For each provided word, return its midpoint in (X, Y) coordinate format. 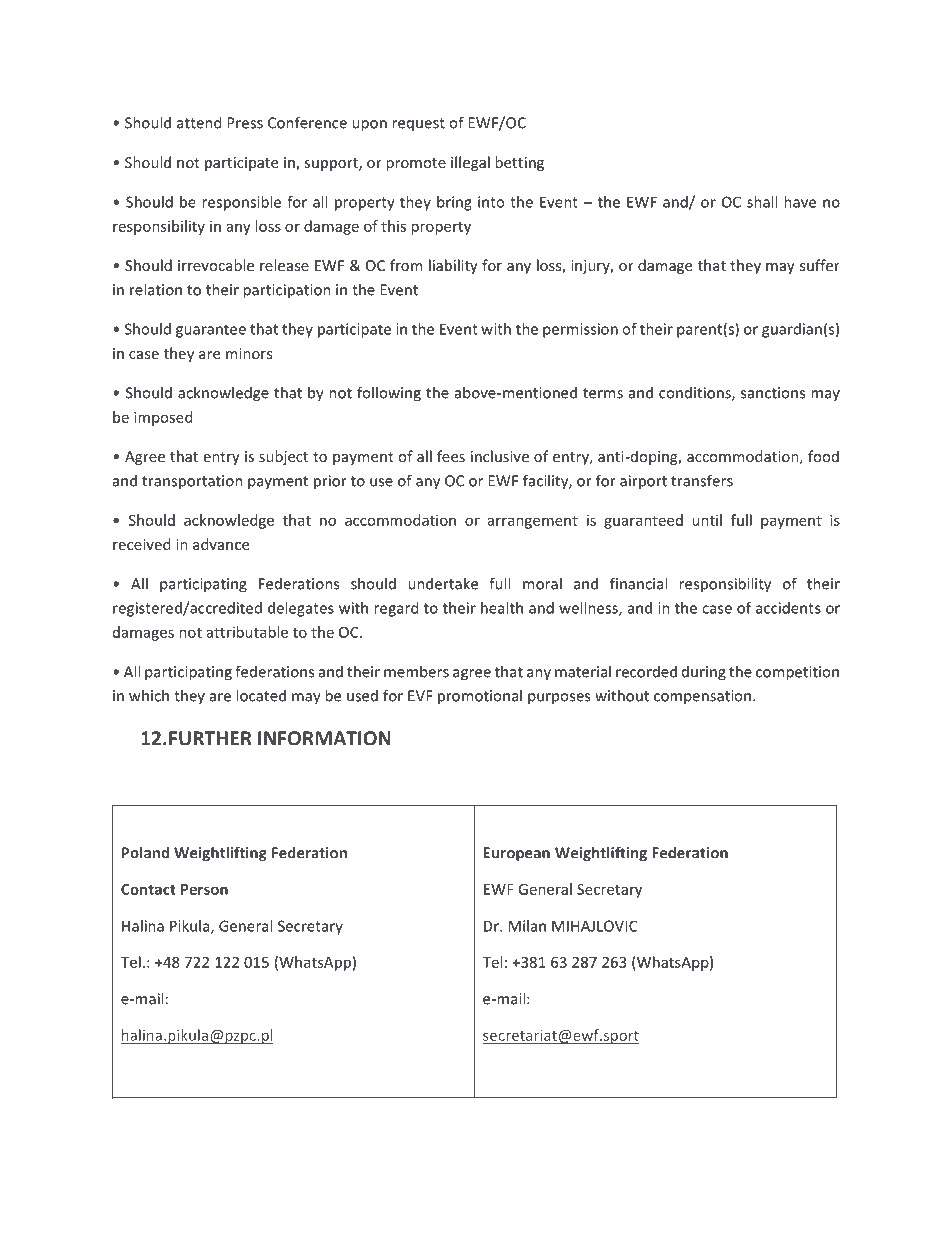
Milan (527, 926)
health (502, 608)
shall (762, 202)
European (516, 854)
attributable (247, 632)
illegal (470, 163)
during (704, 673)
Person (204, 889)
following (389, 394)
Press (245, 123)
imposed (163, 418)
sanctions (773, 393)
